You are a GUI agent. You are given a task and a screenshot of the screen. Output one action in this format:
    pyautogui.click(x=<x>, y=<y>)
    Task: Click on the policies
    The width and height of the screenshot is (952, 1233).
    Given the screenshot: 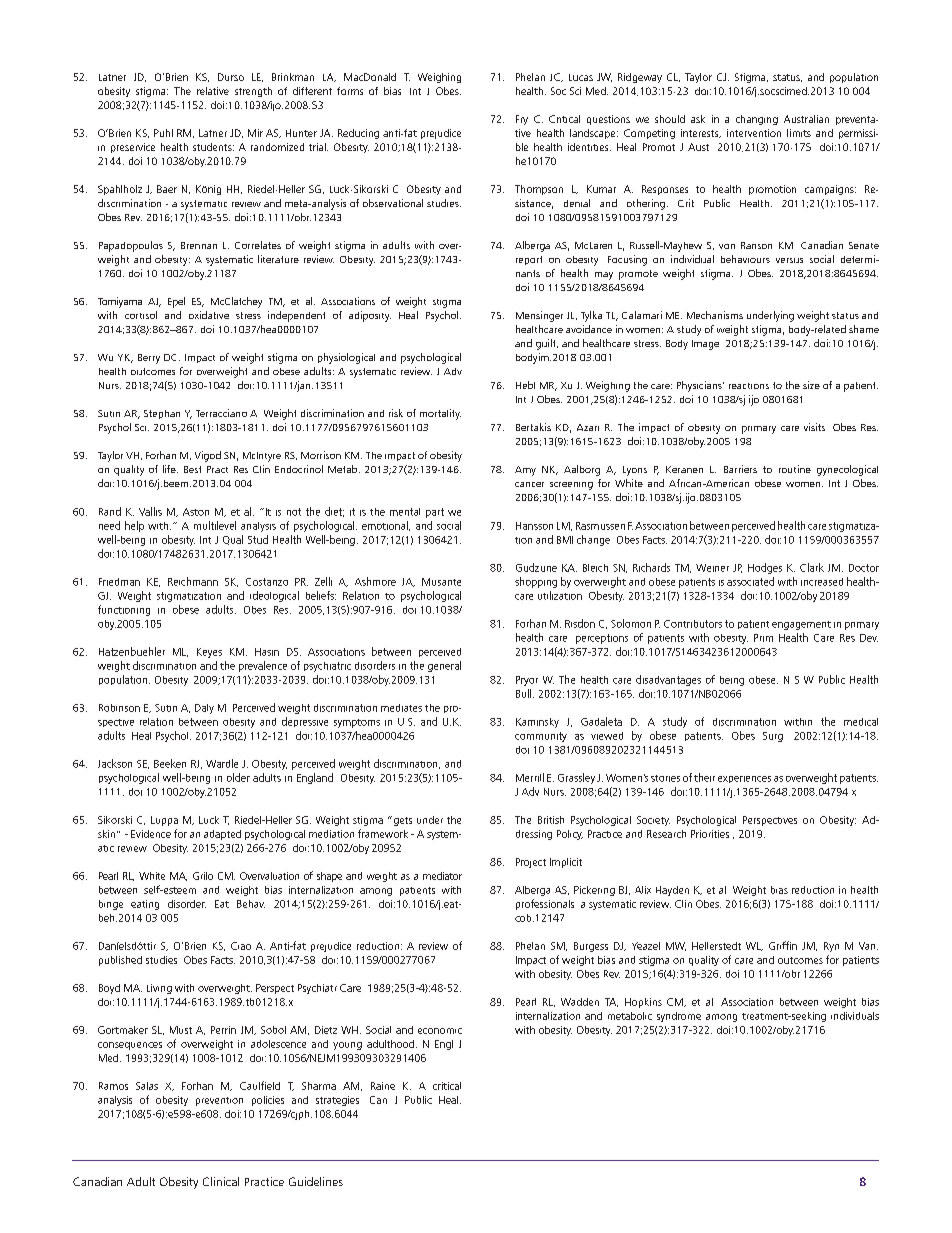 What is the action you would take?
    pyautogui.click(x=268, y=1101)
